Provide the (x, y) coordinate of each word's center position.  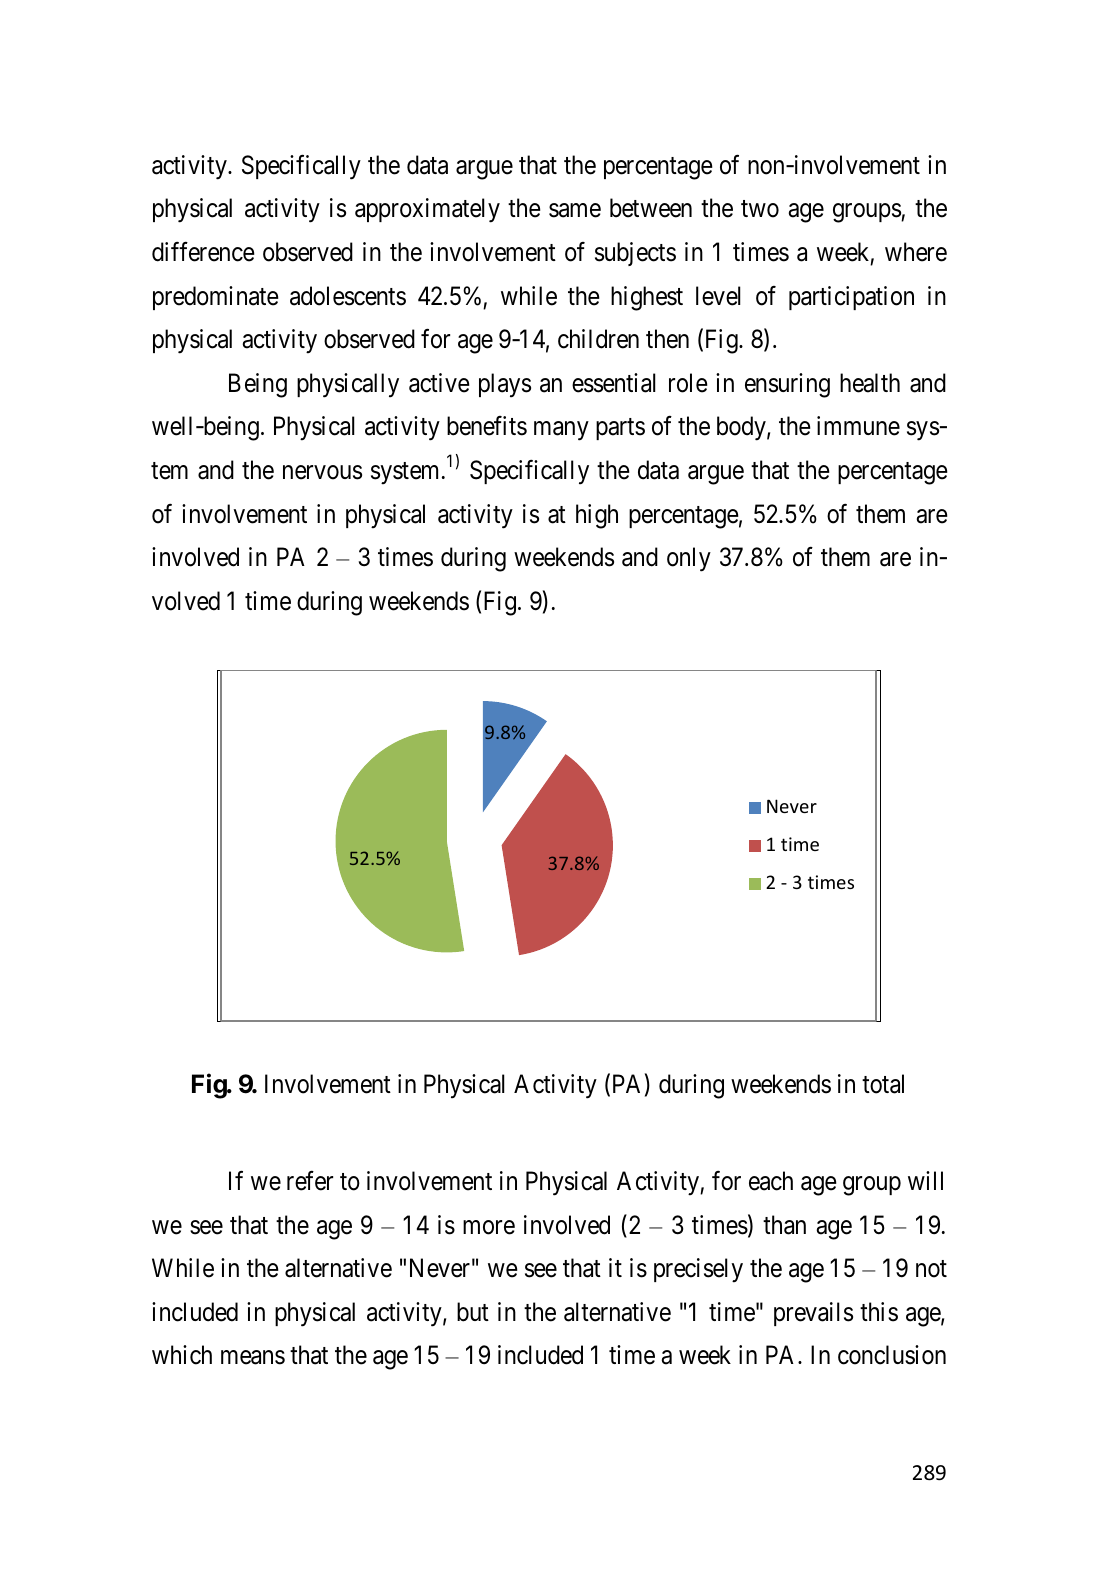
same (575, 211)
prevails (813, 1314)
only (689, 559)
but (473, 1312)
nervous (322, 472)
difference (203, 252)
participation (851, 298)
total (883, 1084)
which (182, 1355)
